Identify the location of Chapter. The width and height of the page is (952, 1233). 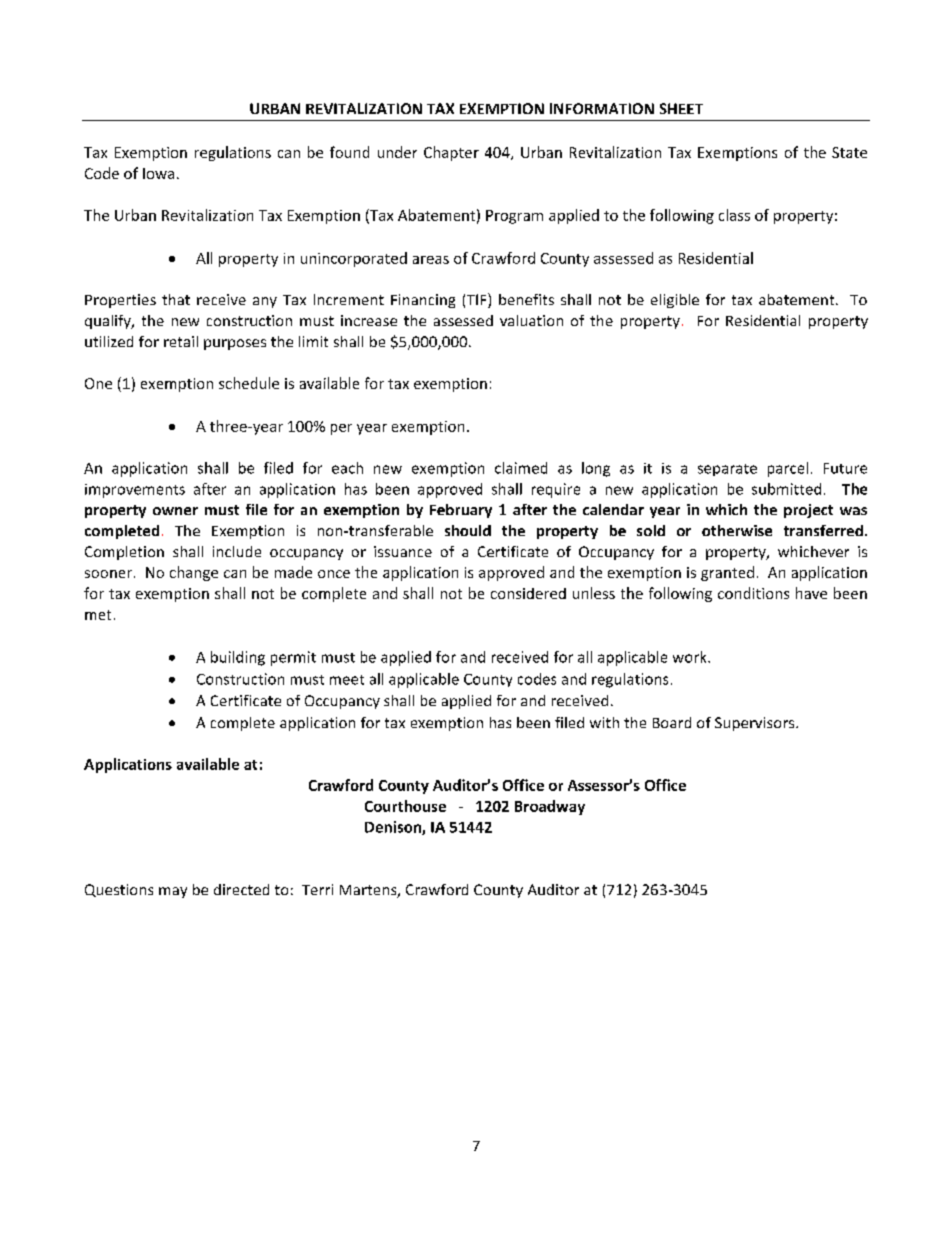
(451, 153).
